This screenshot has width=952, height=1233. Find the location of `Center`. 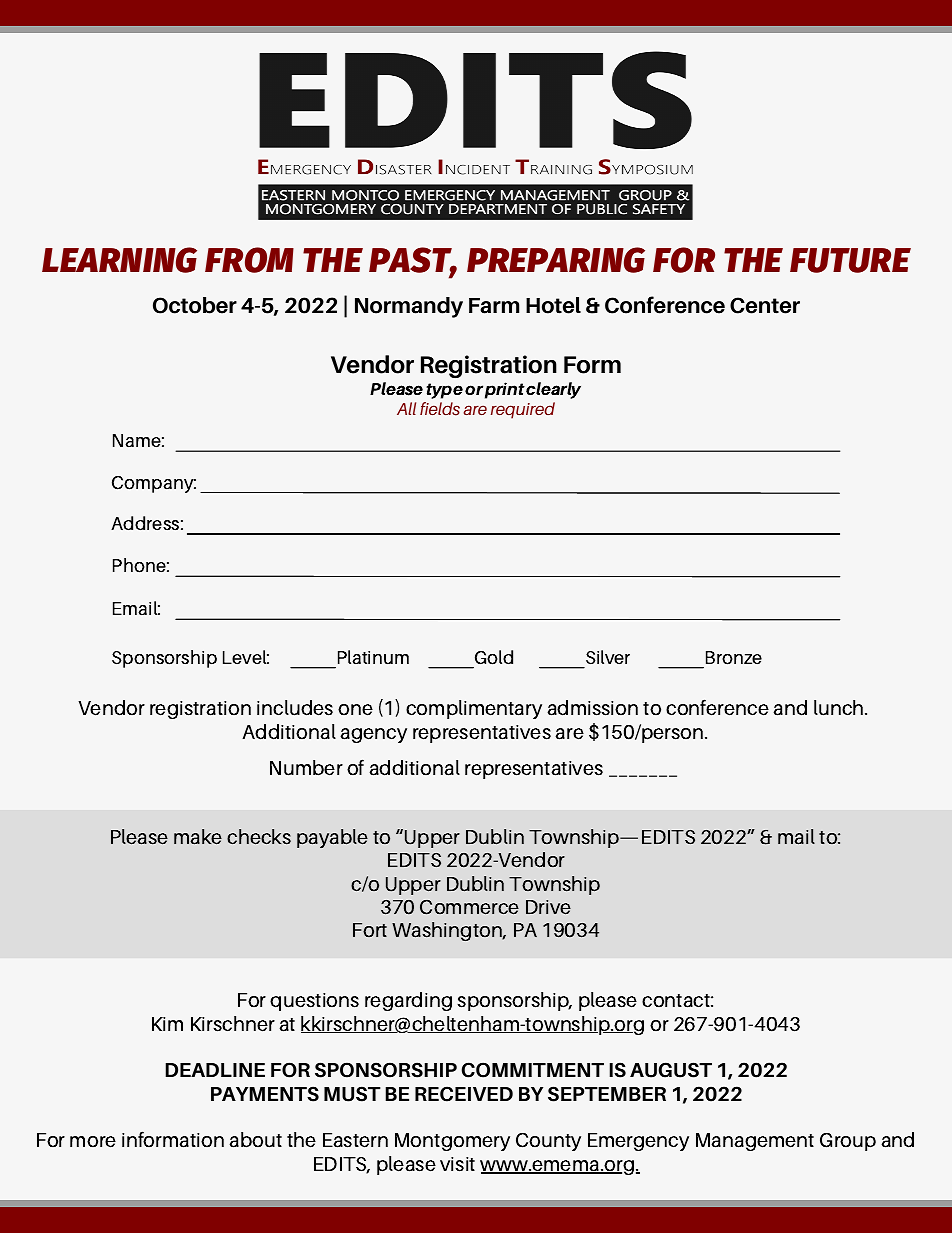

Center is located at coordinates (765, 305).
